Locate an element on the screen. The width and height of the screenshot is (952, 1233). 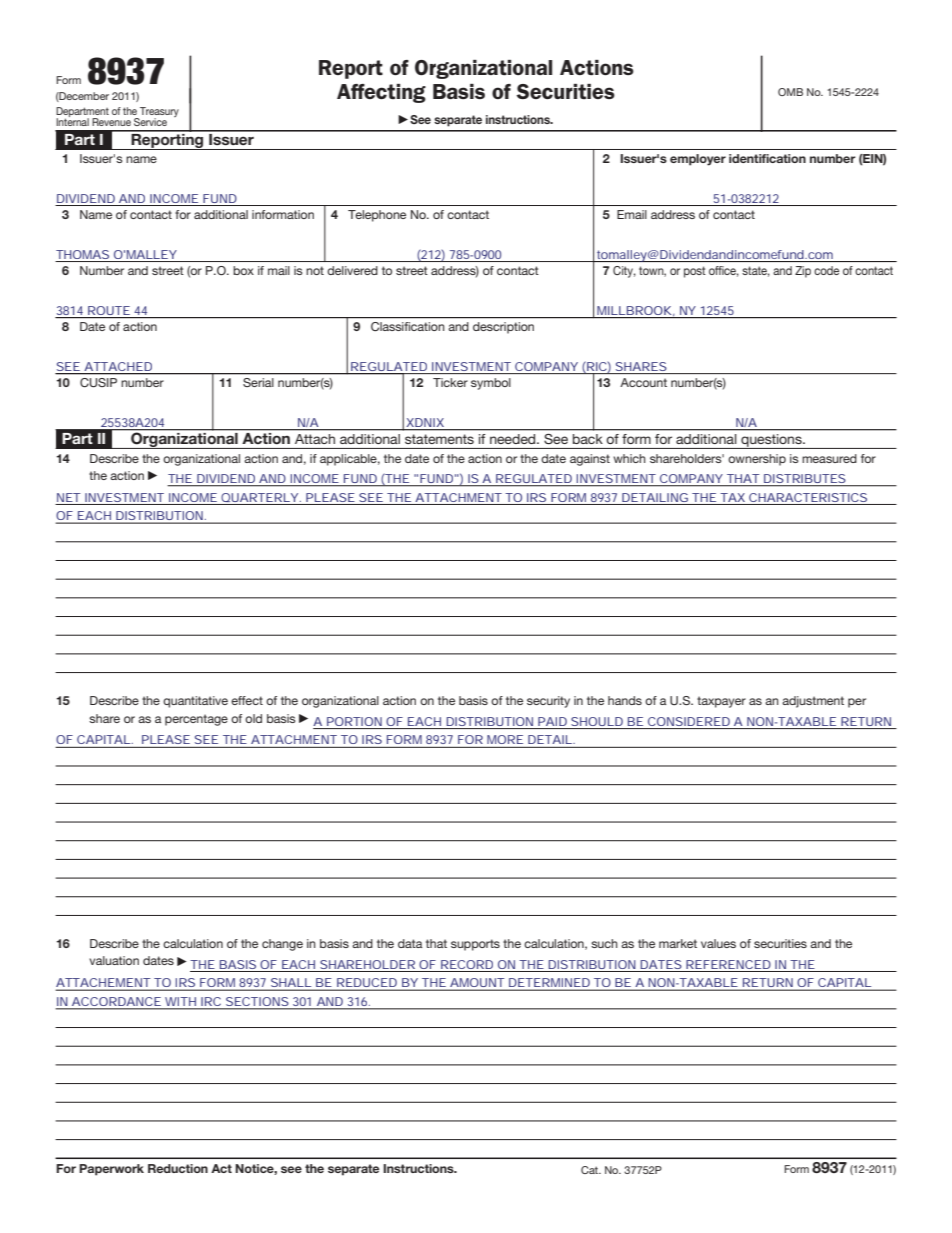
identification is located at coordinates (767, 158).
